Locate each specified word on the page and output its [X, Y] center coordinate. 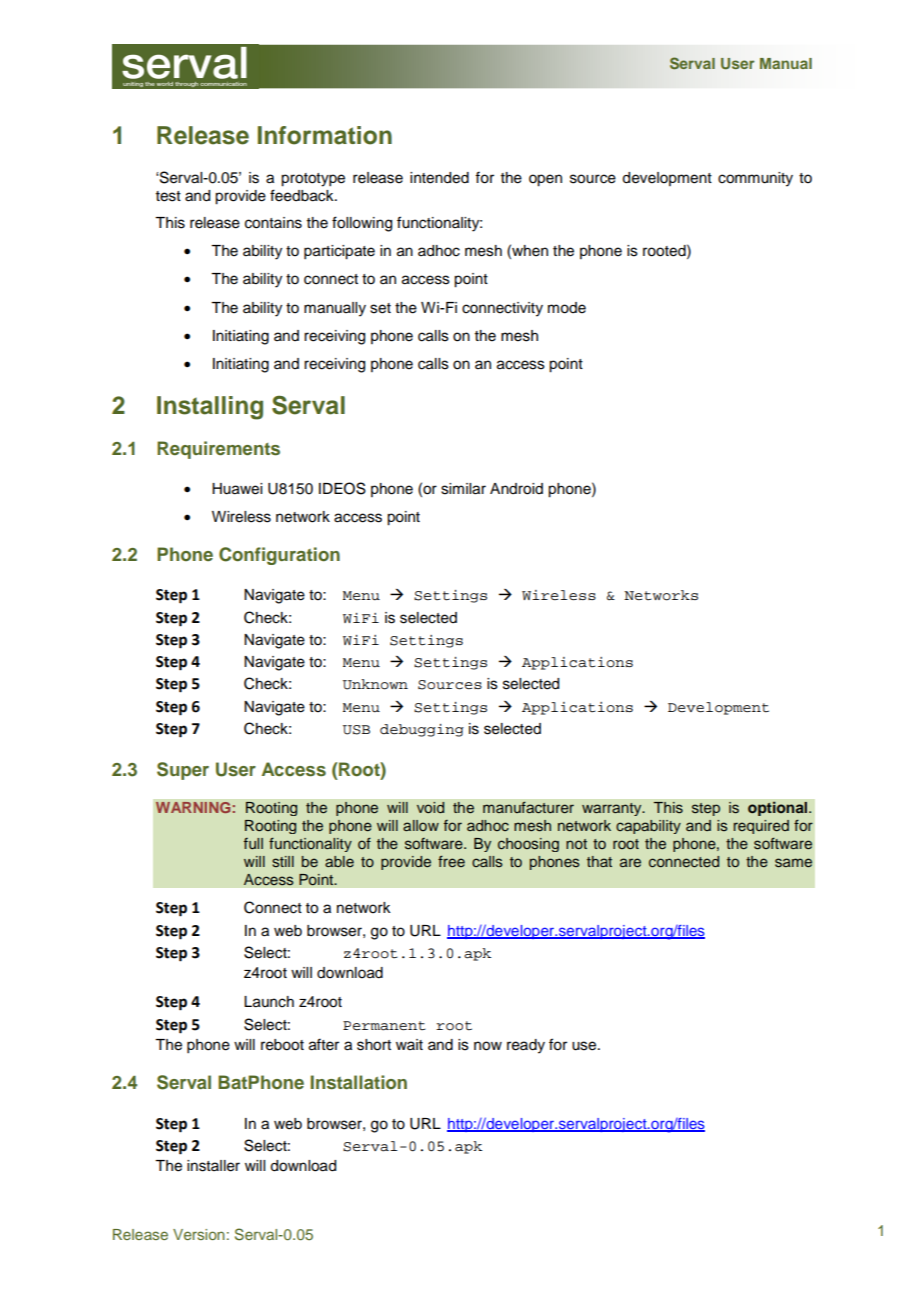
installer [213, 1166]
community [755, 179]
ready [526, 1046]
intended [439, 178]
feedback [303, 195]
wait [409, 1044]
